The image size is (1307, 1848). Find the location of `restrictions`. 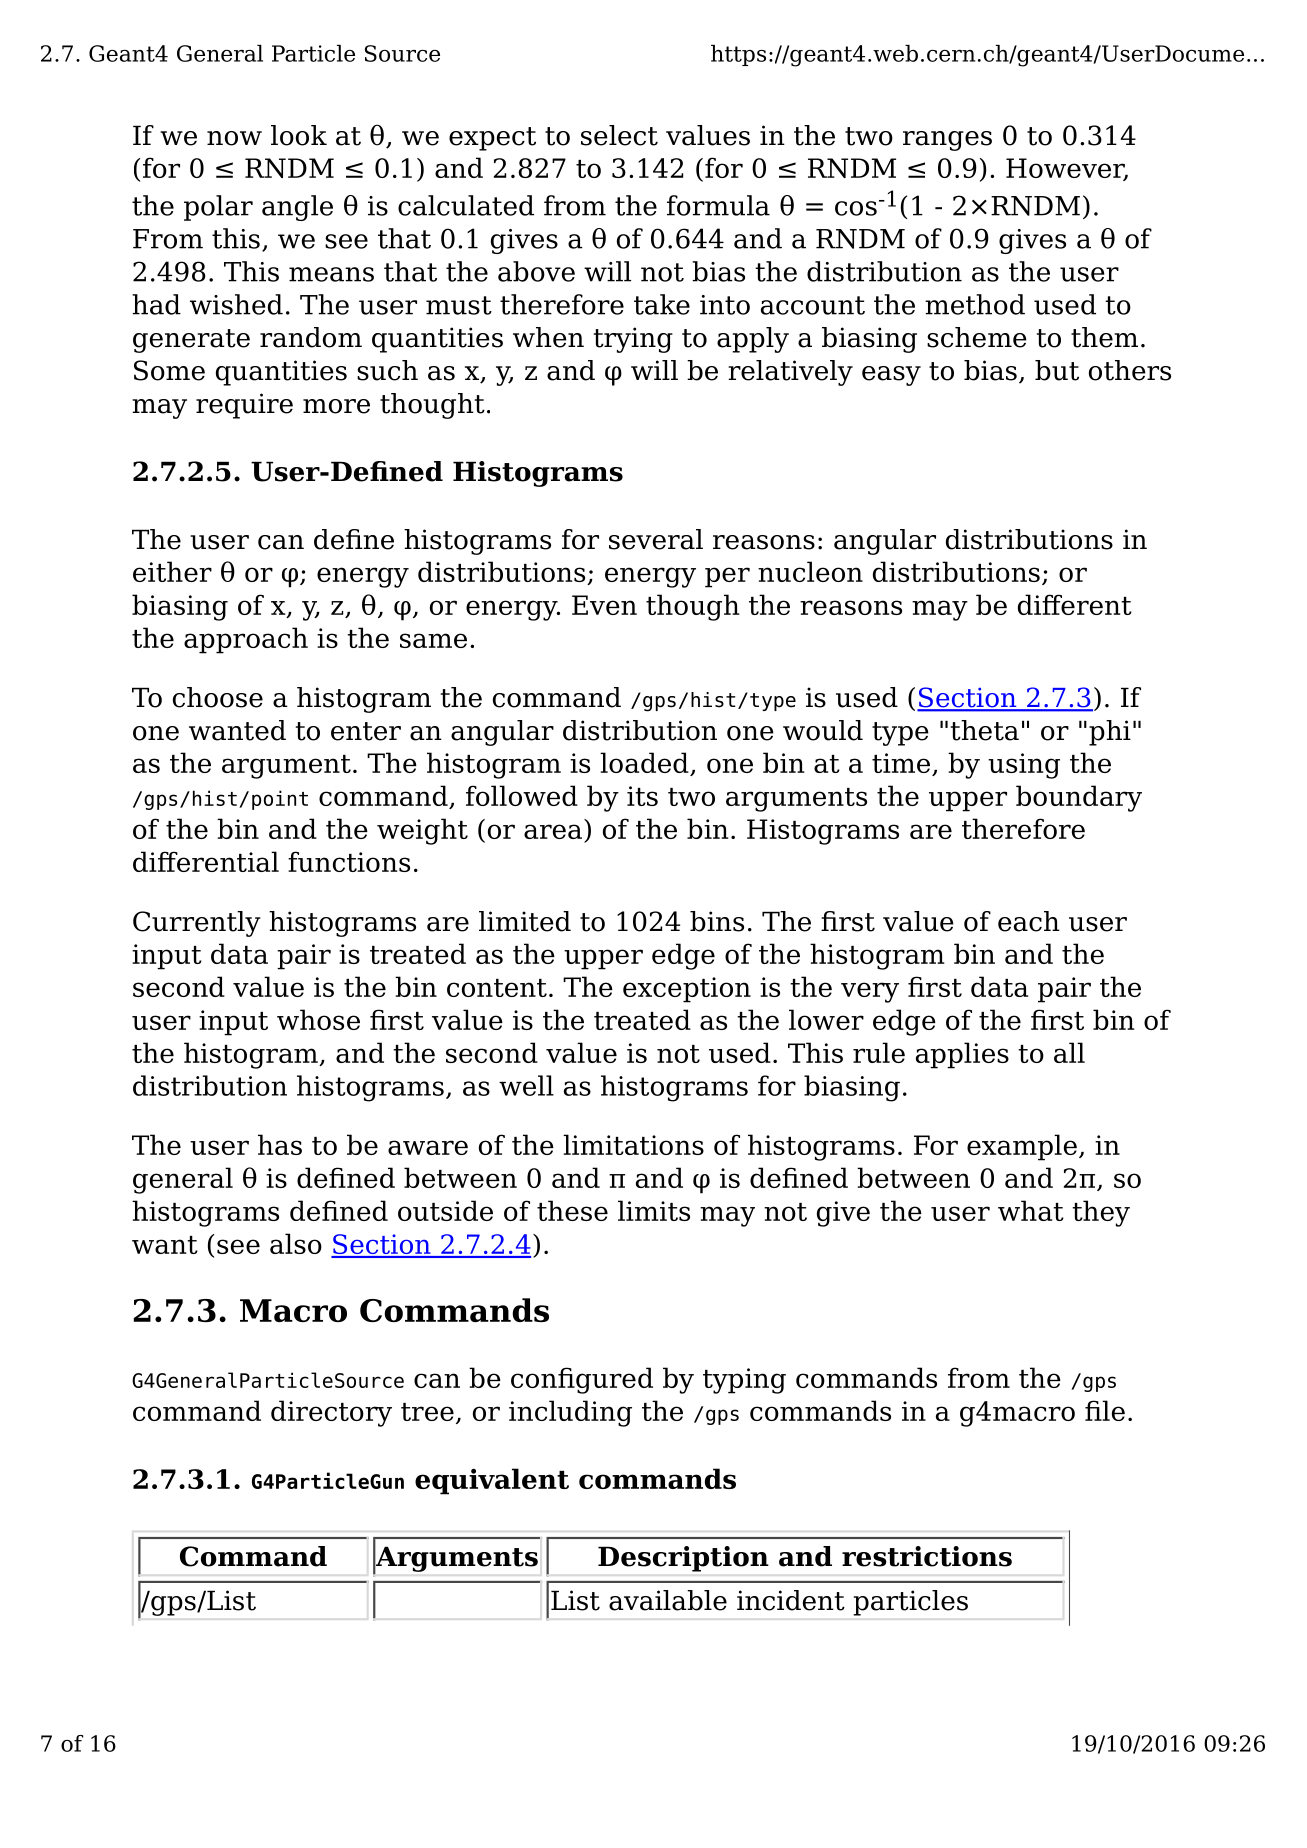

restrictions is located at coordinates (927, 1556).
